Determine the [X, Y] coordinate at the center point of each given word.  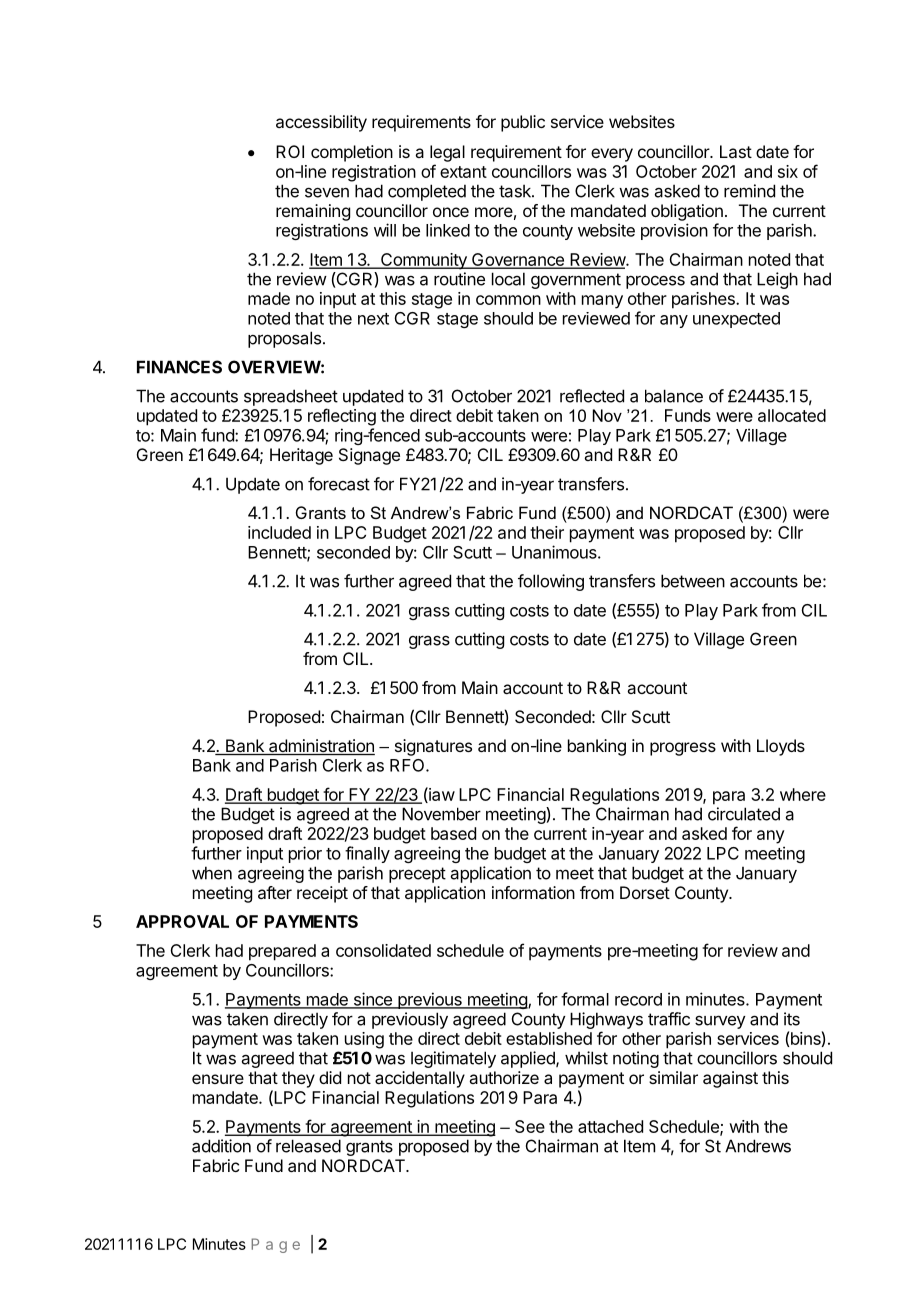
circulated [744, 814]
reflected [592, 396]
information [533, 892]
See [530, 1126]
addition [221, 1146]
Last [736, 151]
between [693, 581]
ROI [290, 151]
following [551, 582]
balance [674, 396]
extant [463, 172]
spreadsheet [291, 397]
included [279, 532]
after [275, 892]
